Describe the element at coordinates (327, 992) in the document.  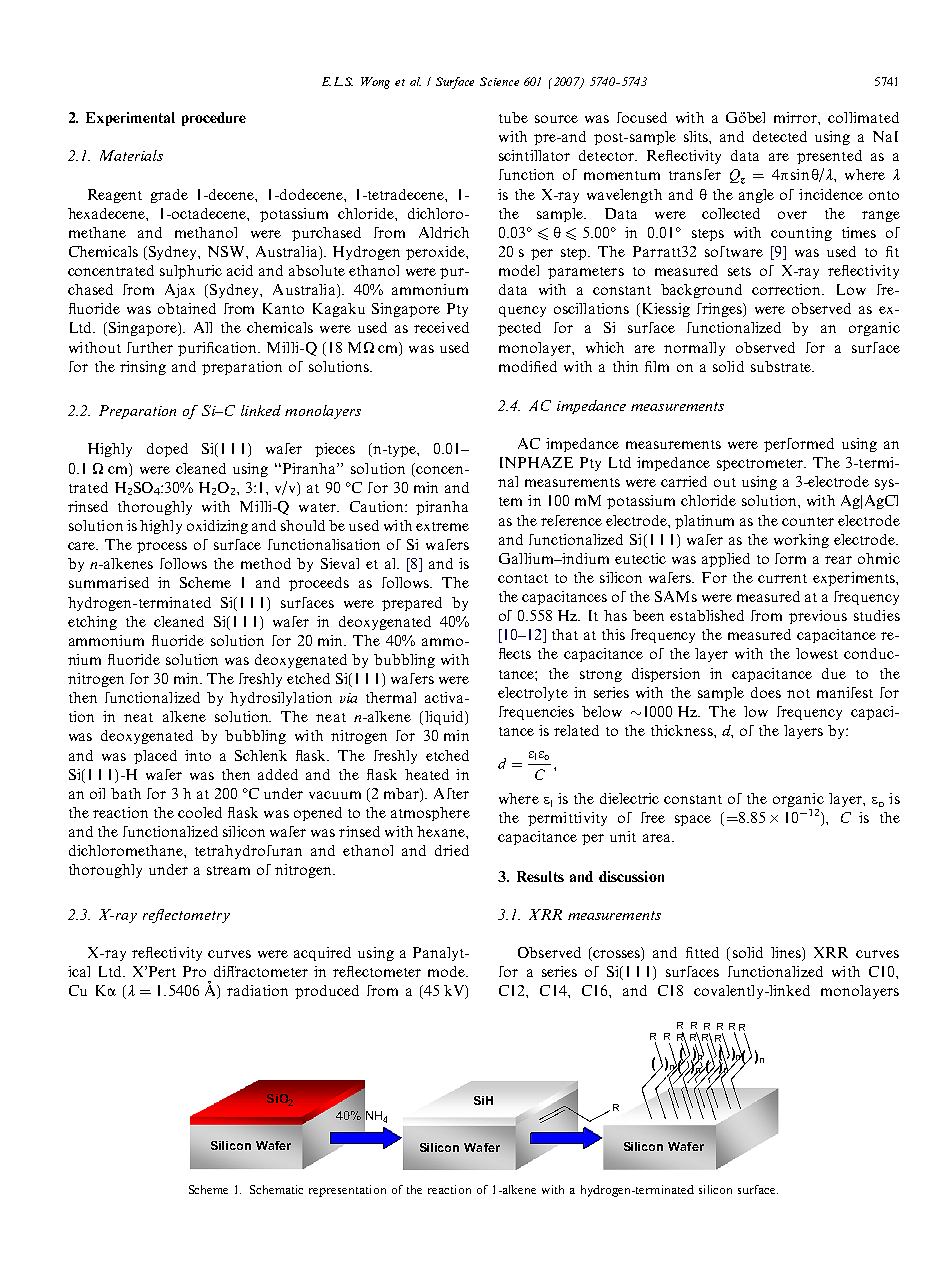
I see `produced` at that location.
